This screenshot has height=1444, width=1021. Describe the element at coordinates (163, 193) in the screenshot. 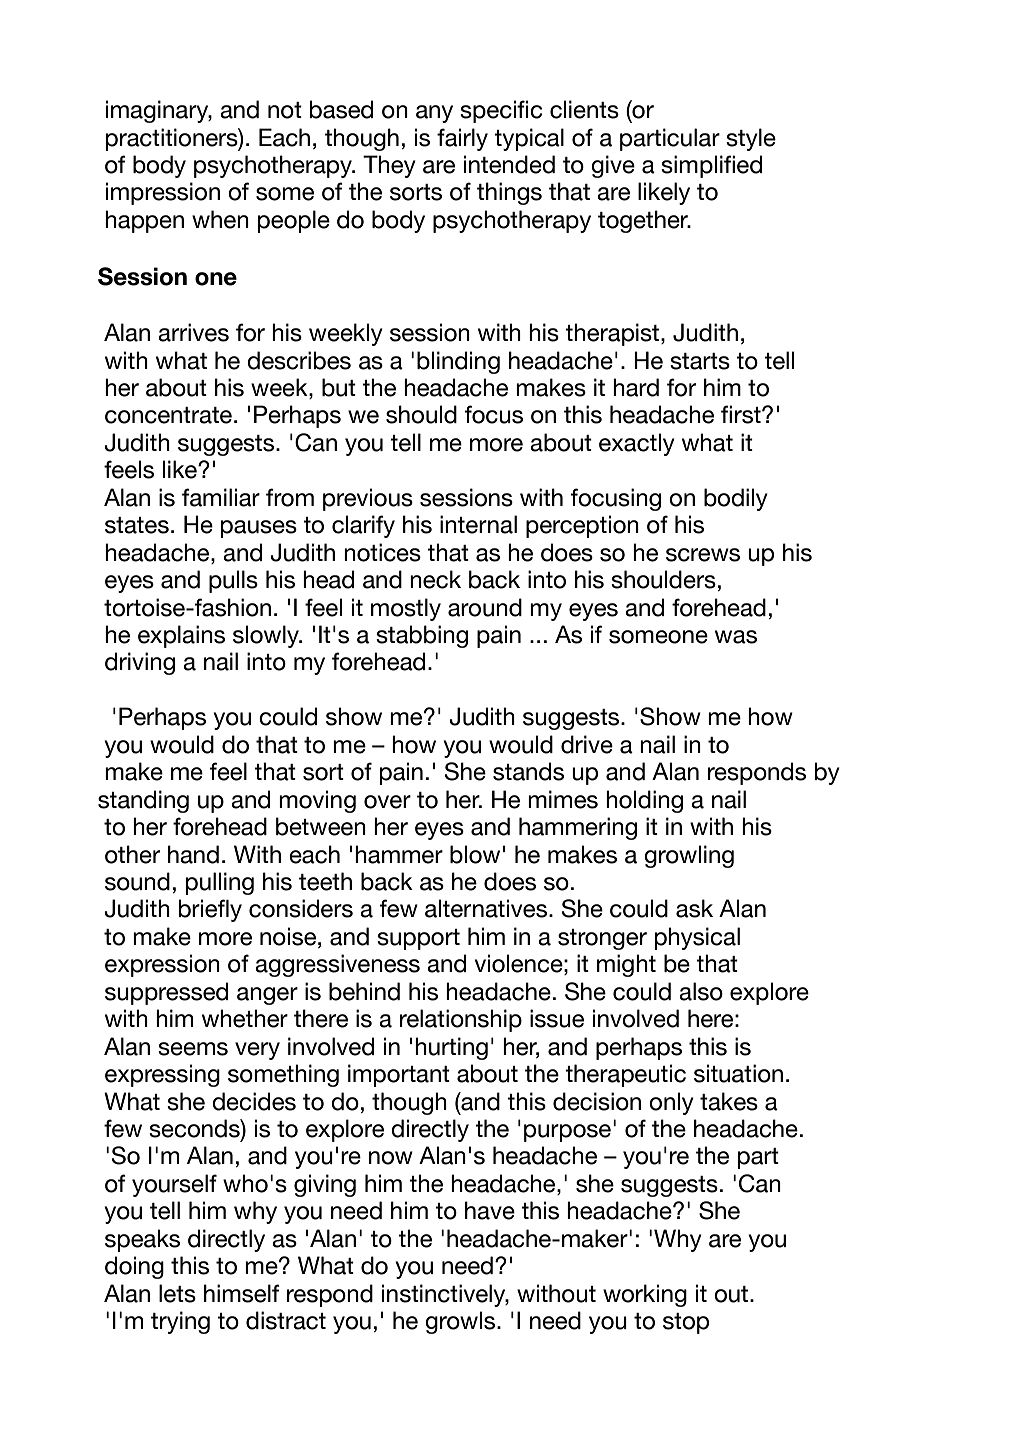

I see `impression` at that location.
